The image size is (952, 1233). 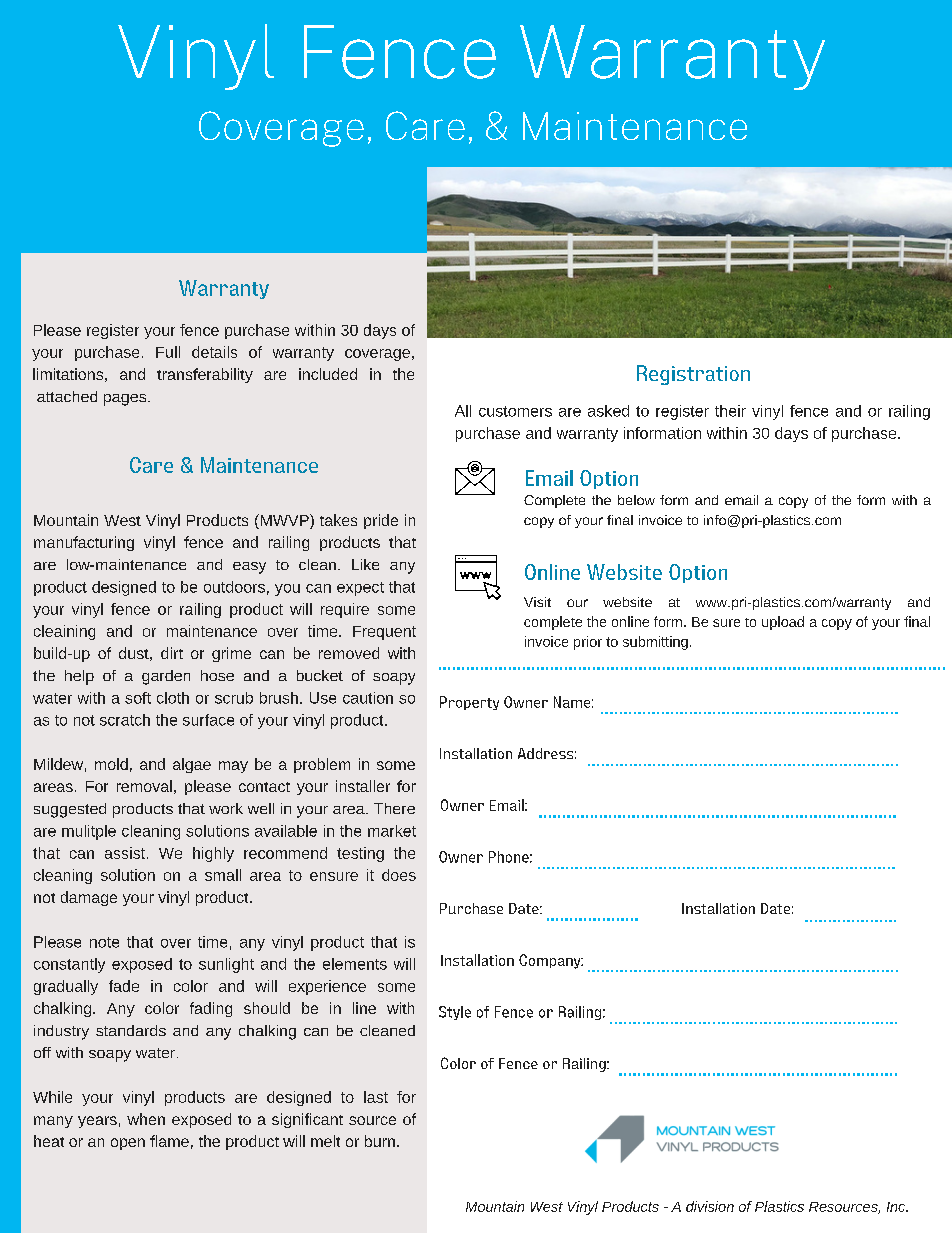 I want to click on included, so click(x=328, y=374).
